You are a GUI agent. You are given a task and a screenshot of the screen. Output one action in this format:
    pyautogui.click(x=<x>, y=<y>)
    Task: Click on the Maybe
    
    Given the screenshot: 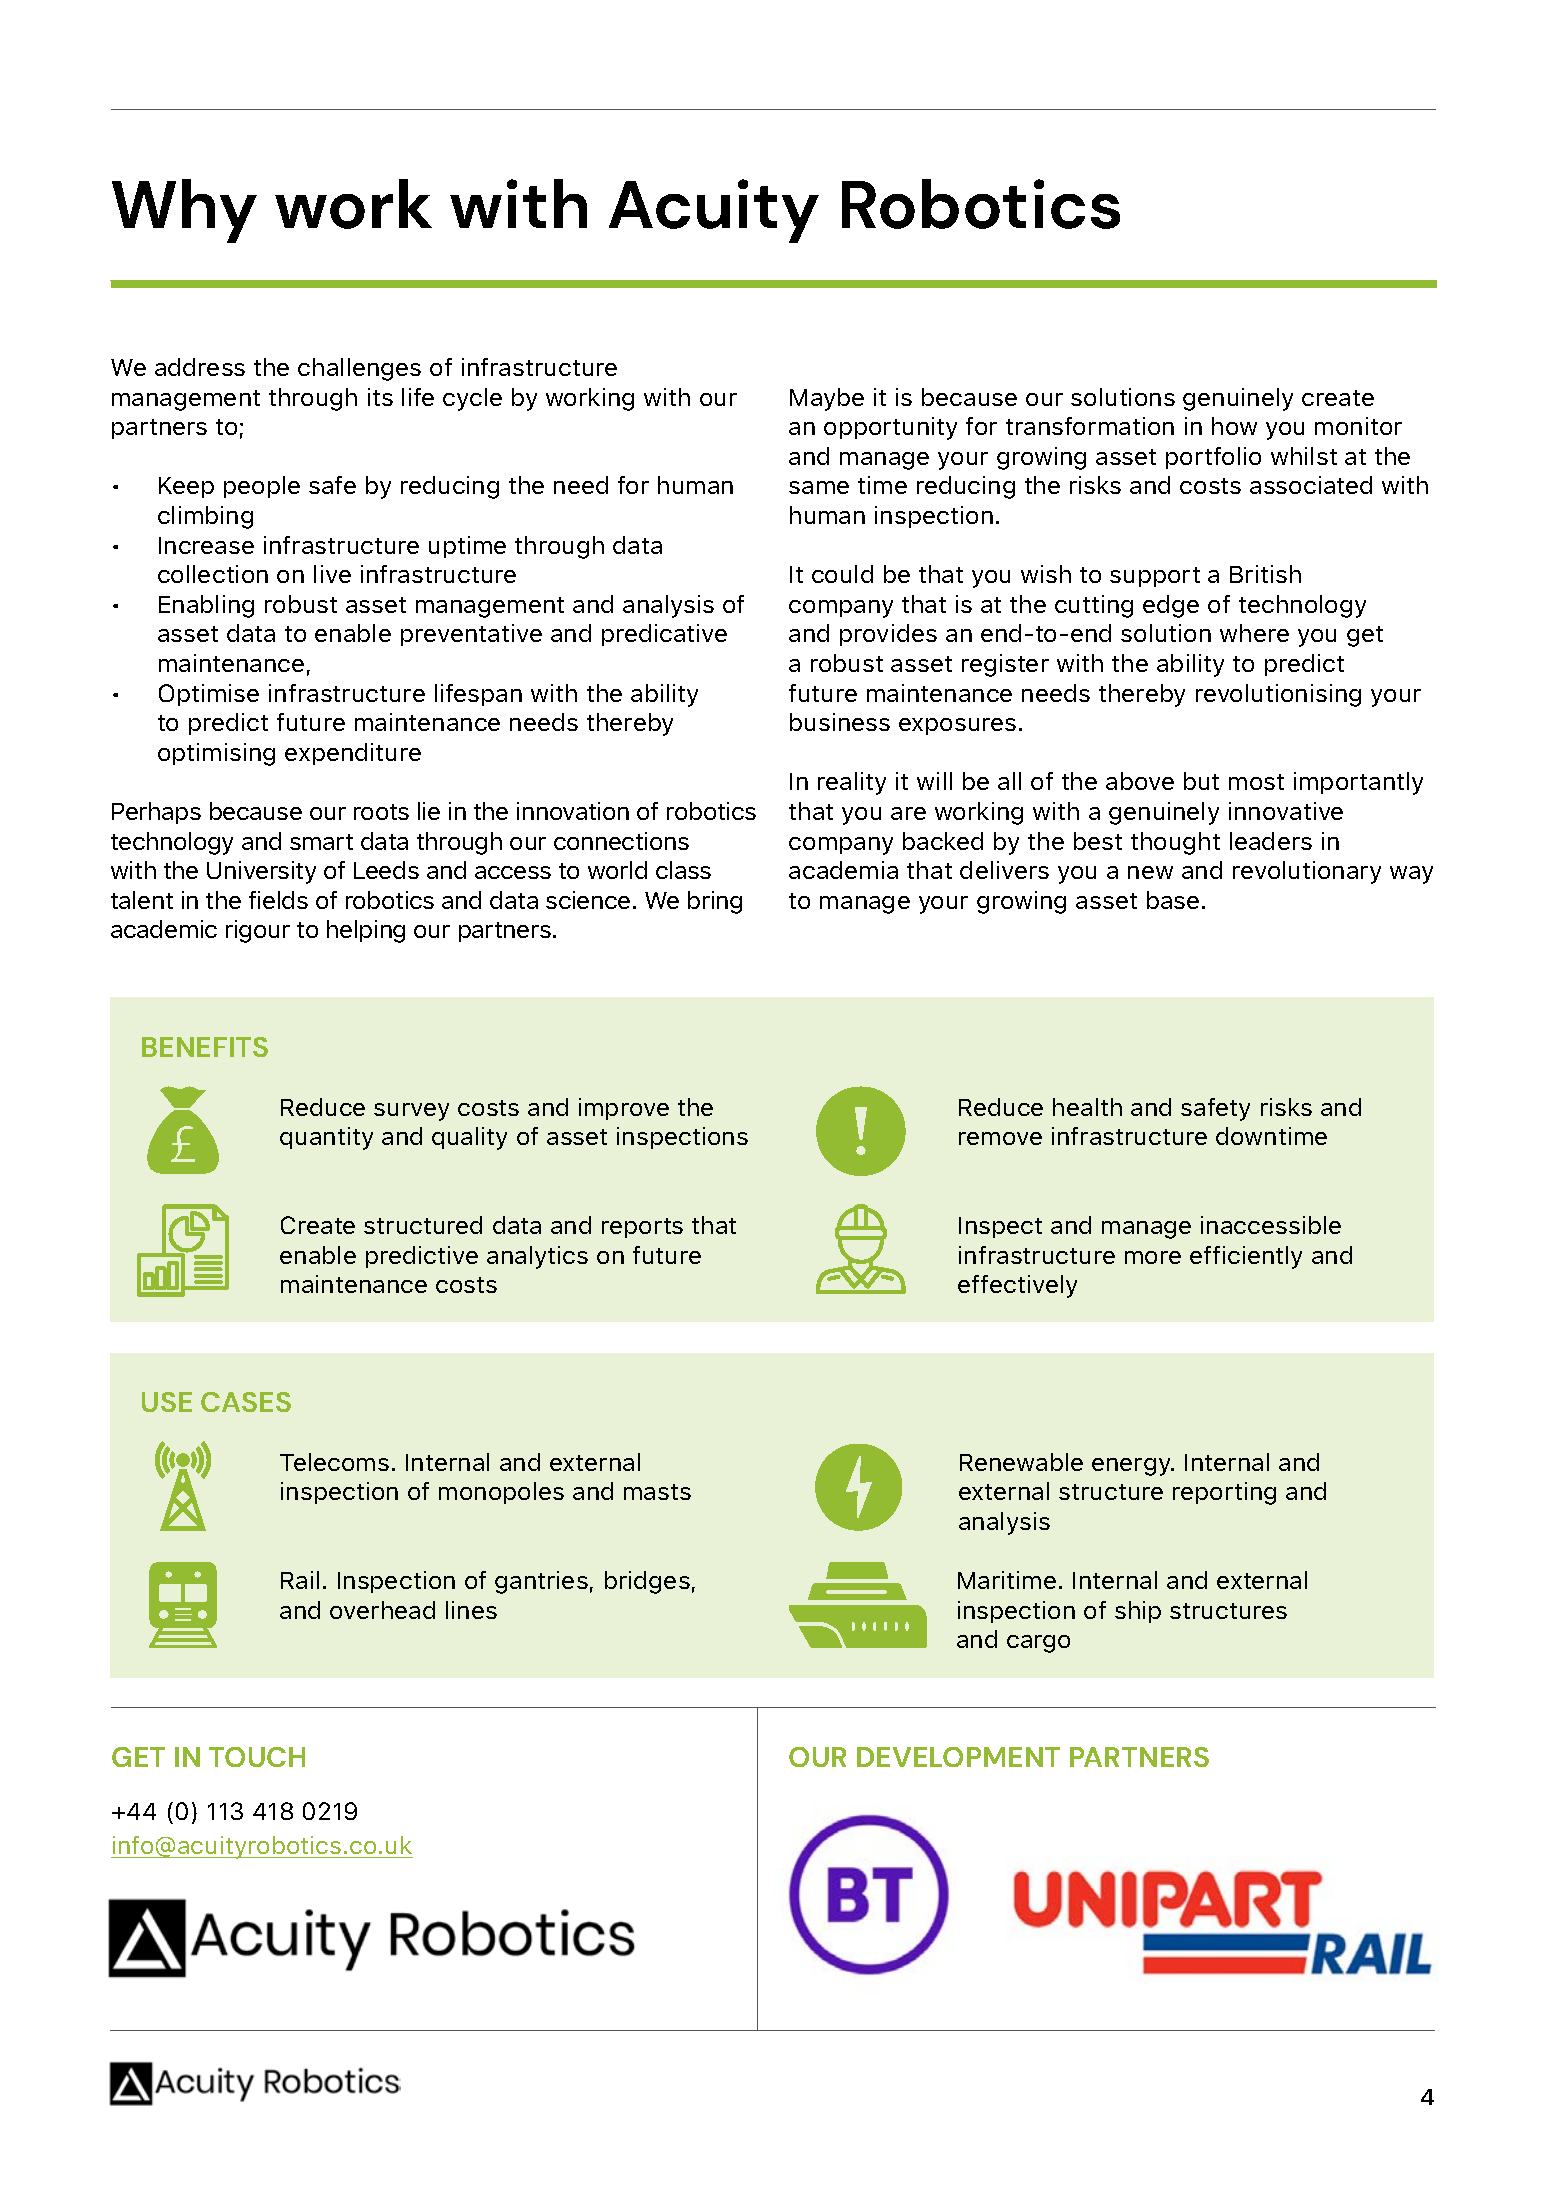 What is the action you would take?
    pyautogui.click(x=827, y=399)
